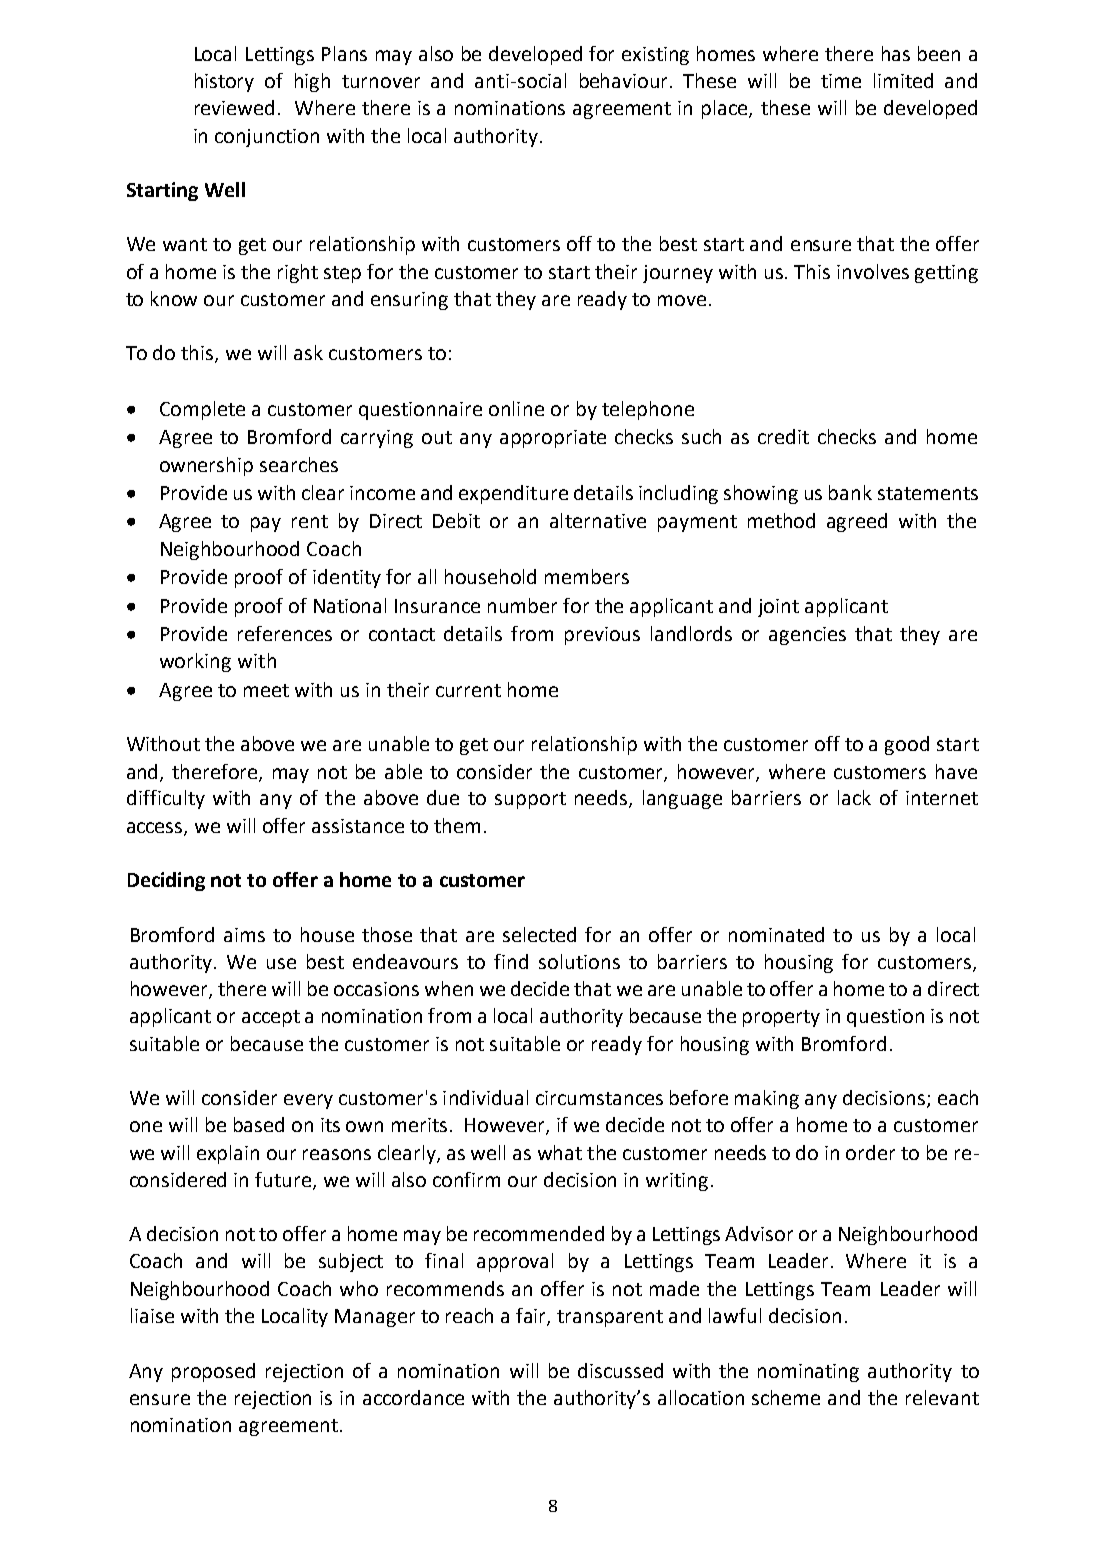 The height and width of the screenshot is (1565, 1106). What do you see at coordinates (530, 800) in the screenshot?
I see `support` at bounding box center [530, 800].
